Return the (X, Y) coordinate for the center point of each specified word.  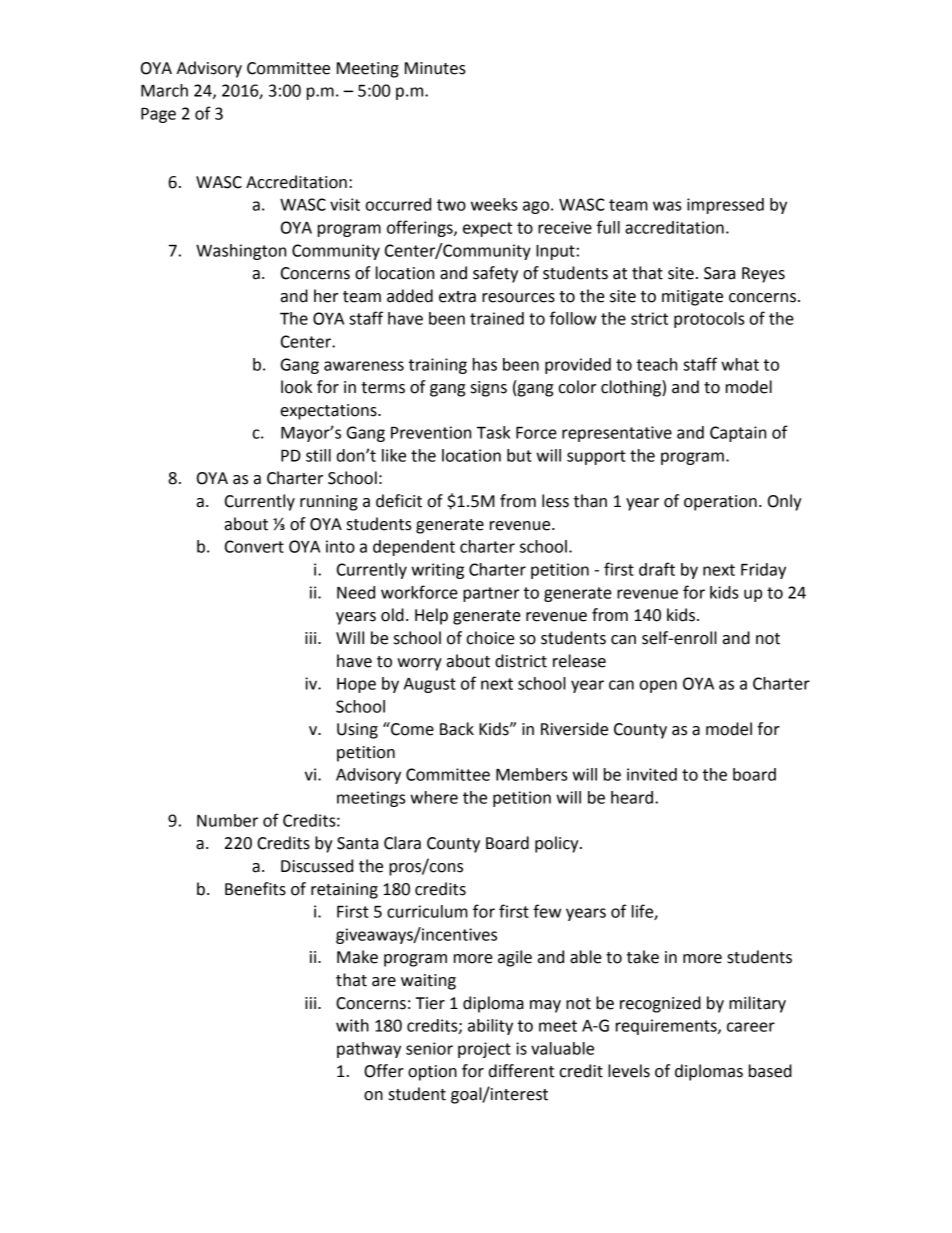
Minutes (435, 68)
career (751, 1027)
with (352, 1025)
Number (227, 820)
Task (493, 432)
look (296, 387)
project (484, 1050)
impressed (725, 206)
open (658, 686)
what (740, 364)
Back (457, 729)
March (164, 90)
